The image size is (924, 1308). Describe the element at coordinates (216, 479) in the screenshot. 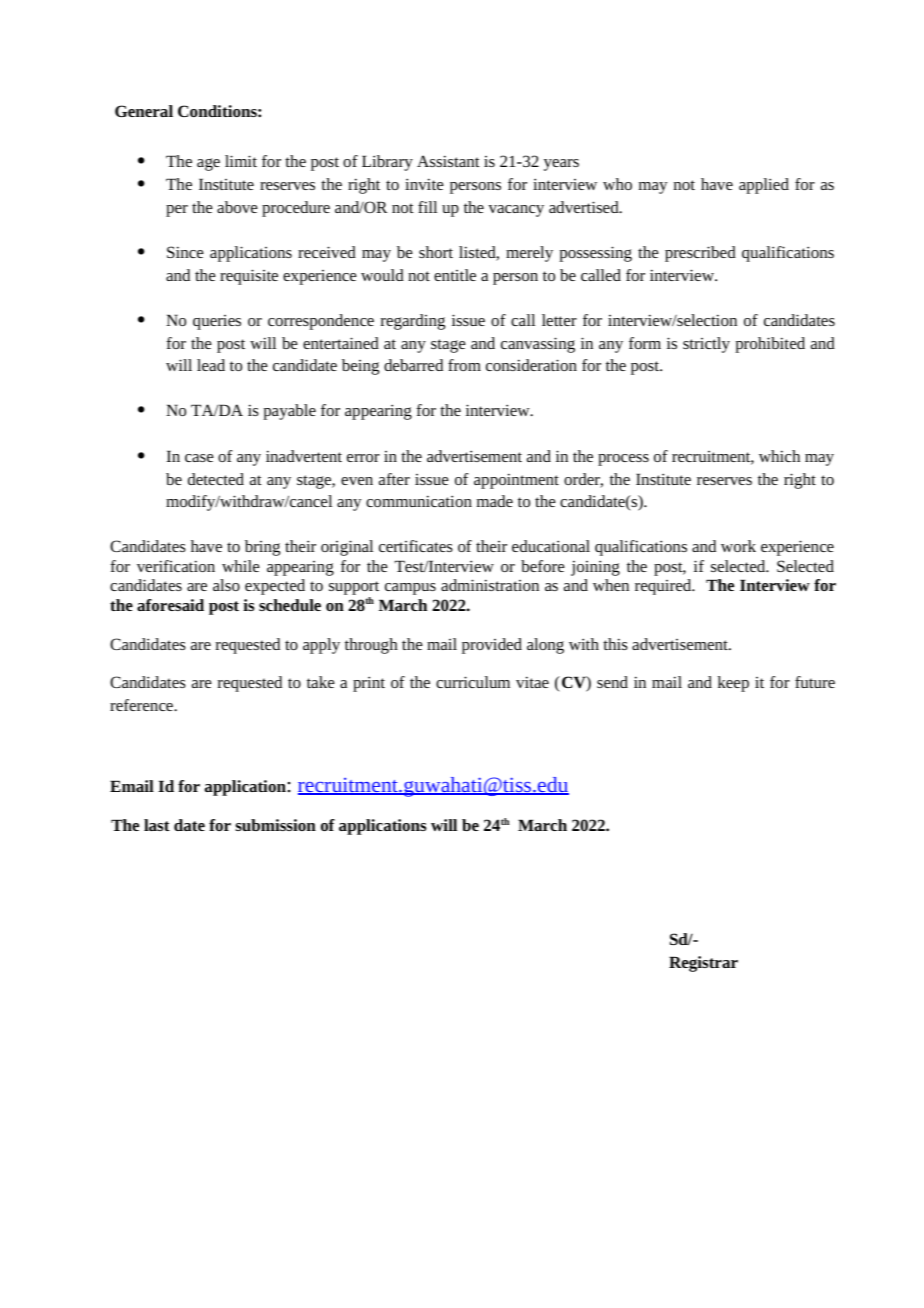

I see `detected` at that location.
